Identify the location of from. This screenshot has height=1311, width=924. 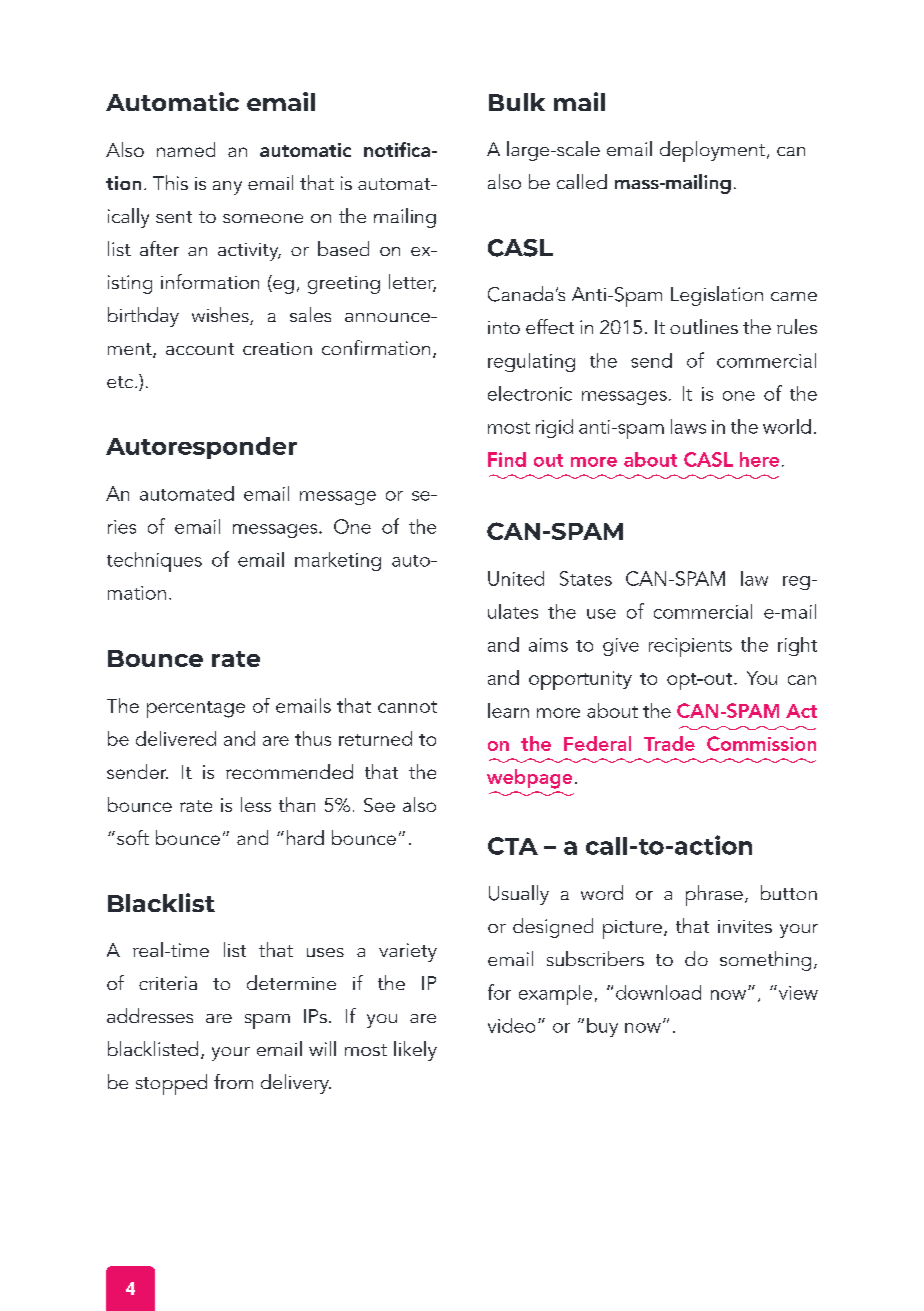
(233, 1081).
